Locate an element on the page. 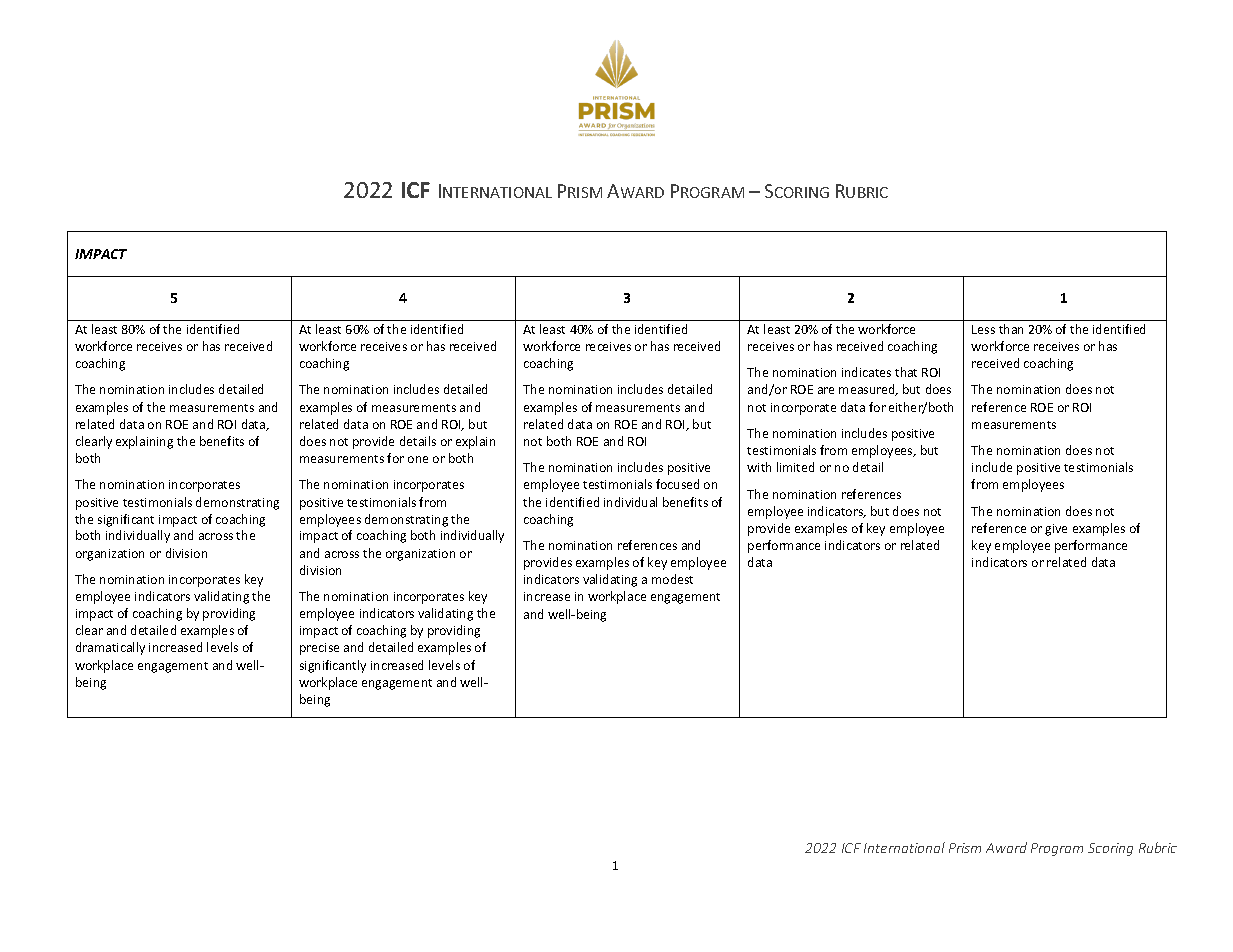 Image resolution: width=1233 pixels, height=952 pixels. one is located at coordinates (418, 459).
